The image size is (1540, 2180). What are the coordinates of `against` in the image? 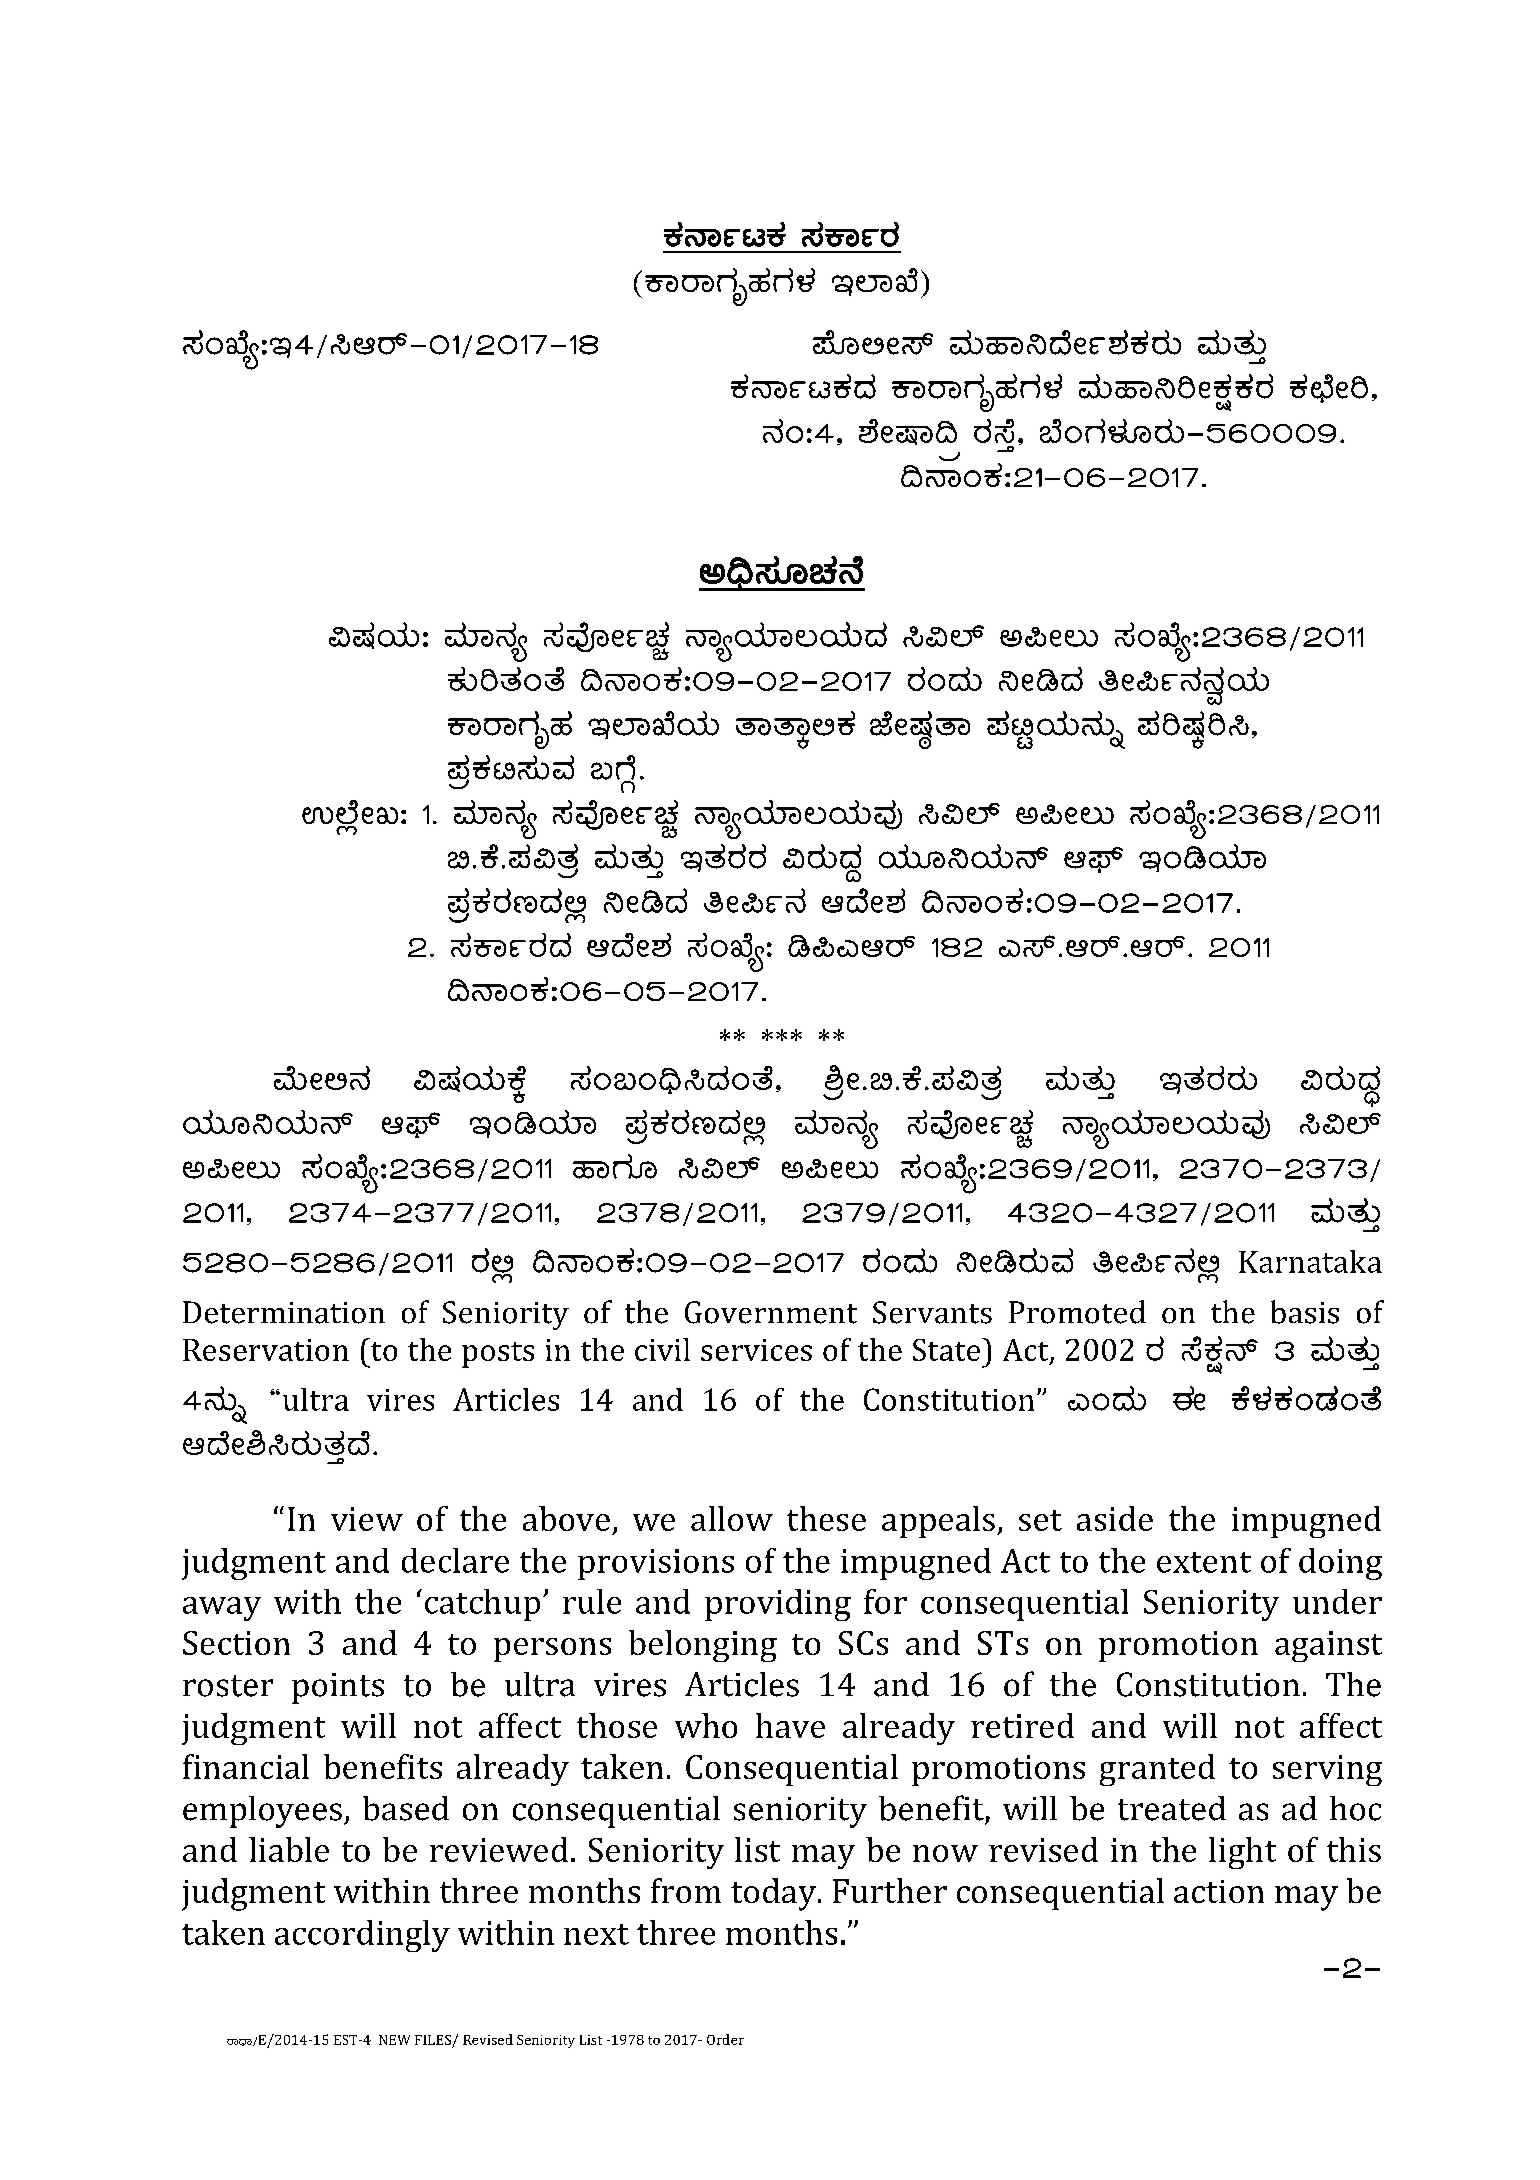 It's located at (1328, 1646).
